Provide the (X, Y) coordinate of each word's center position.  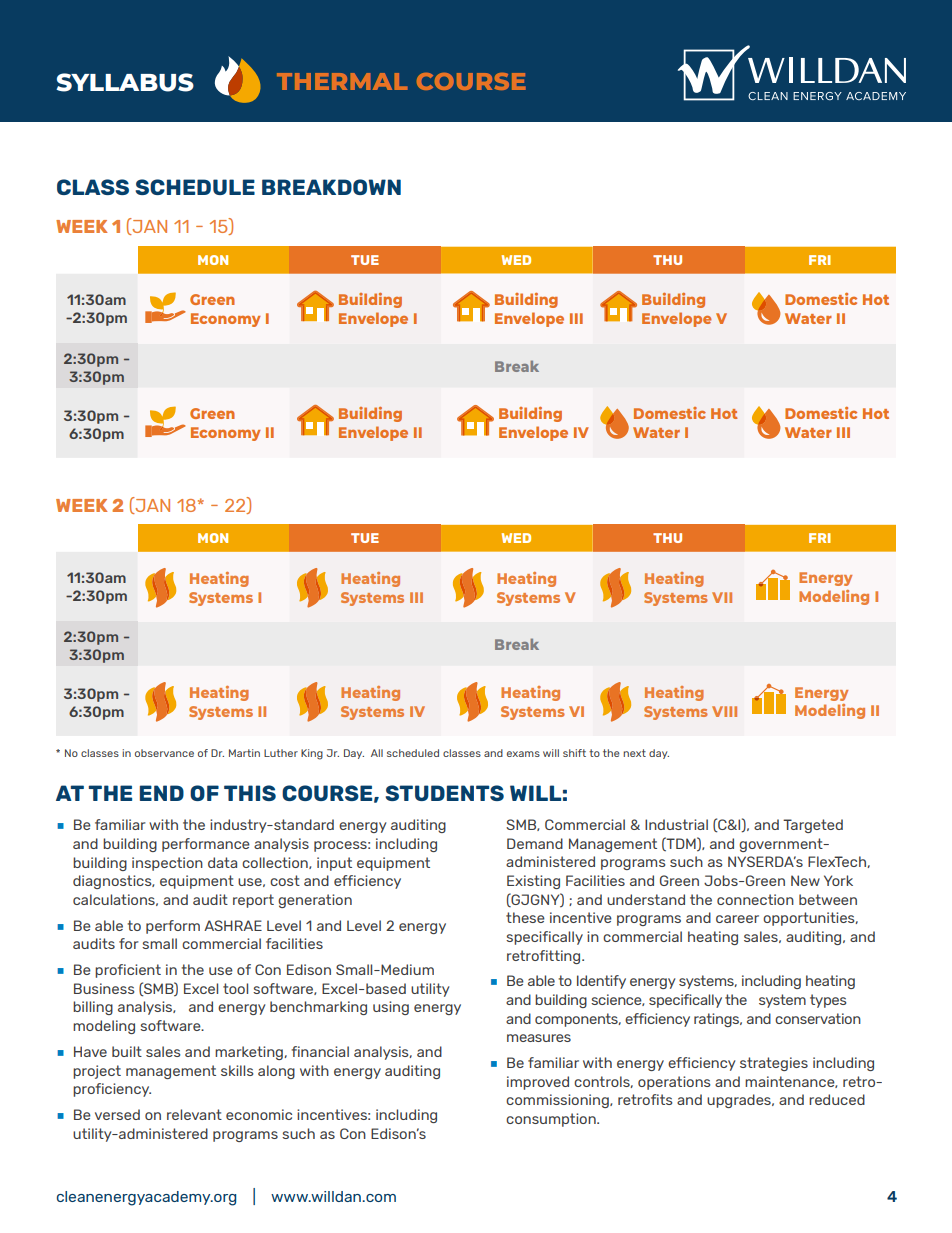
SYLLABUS (125, 82)
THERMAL (342, 81)
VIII (724, 711)
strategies (774, 1064)
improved (538, 1083)
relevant (194, 1114)
